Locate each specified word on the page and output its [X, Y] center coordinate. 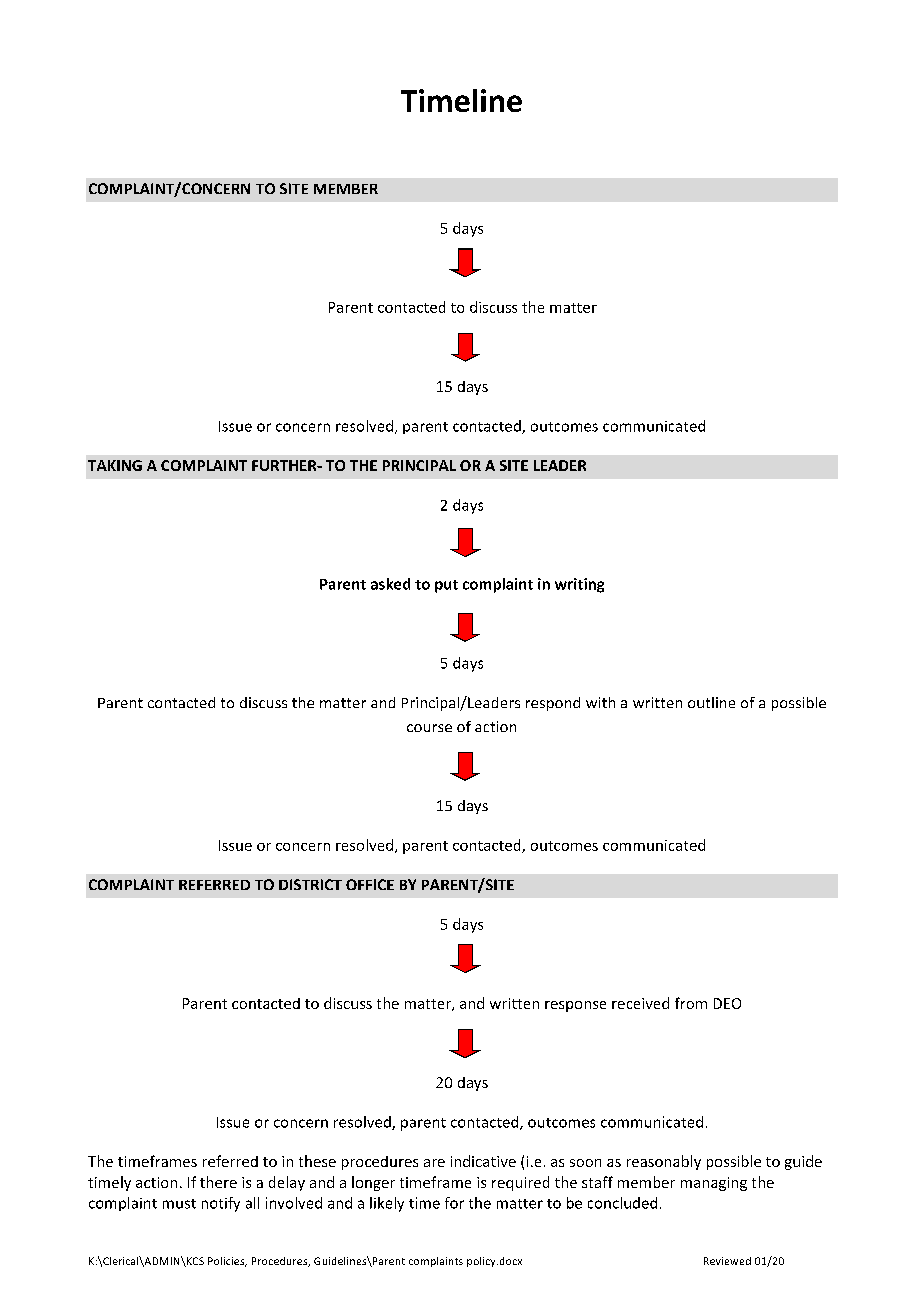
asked [390, 584]
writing [579, 585]
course [429, 728]
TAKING [115, 465]
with [600, 702]
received [640, 1003]
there [218, 1182]
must [179, 1204]
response [575, 1006]
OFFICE [370, 884]
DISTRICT [310, 884]
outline [711, 702]
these [317, 1161]
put [446, 586]
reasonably [664, 1162]
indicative [483, 1161]
